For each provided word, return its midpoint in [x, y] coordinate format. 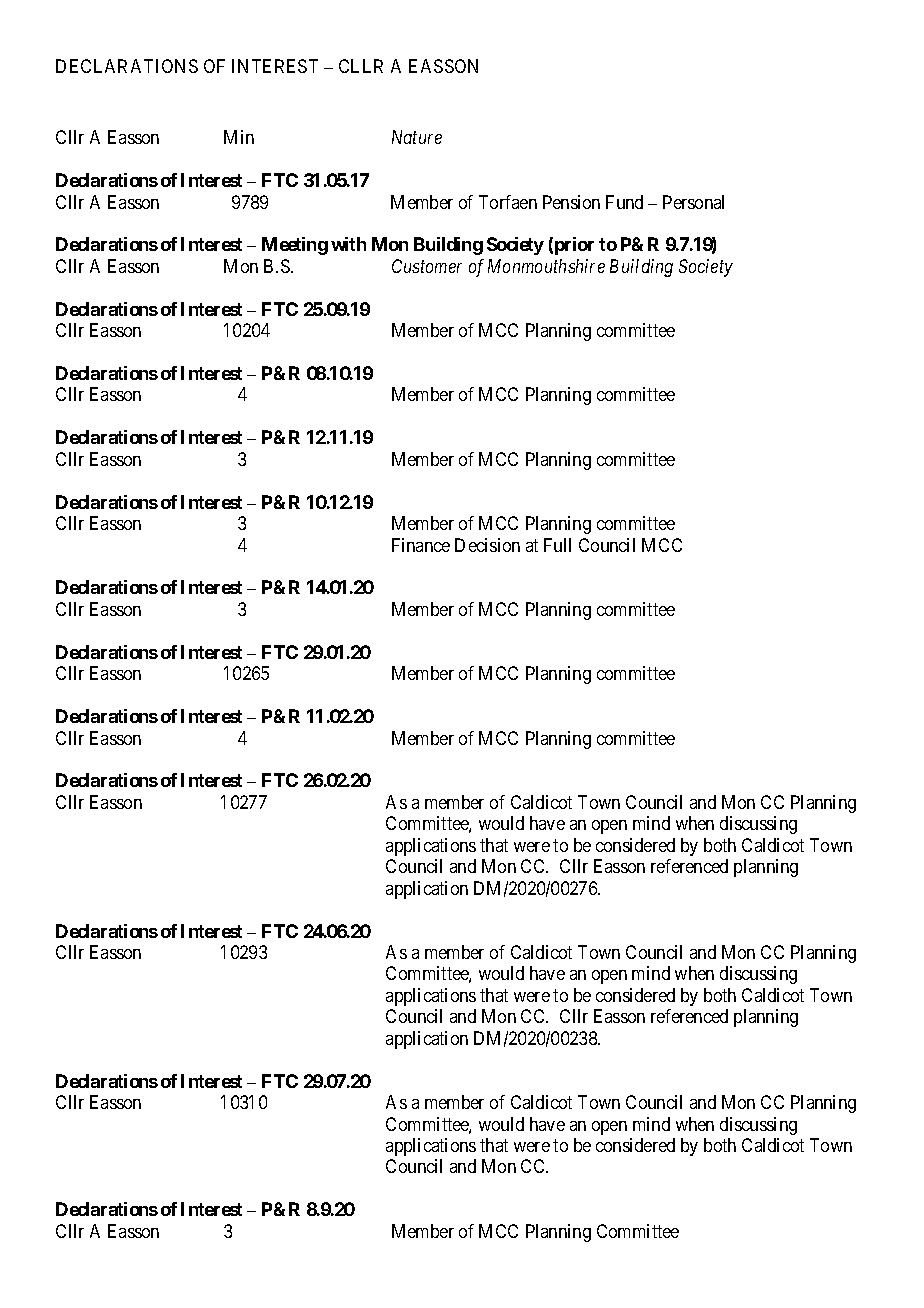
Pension [571, 202]
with [348, 244]
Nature [417, 137]
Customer [427, 266]
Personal [693, 202]
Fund [624, 202]
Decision [487, 545]
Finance [421, 545]
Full [557, 545]
